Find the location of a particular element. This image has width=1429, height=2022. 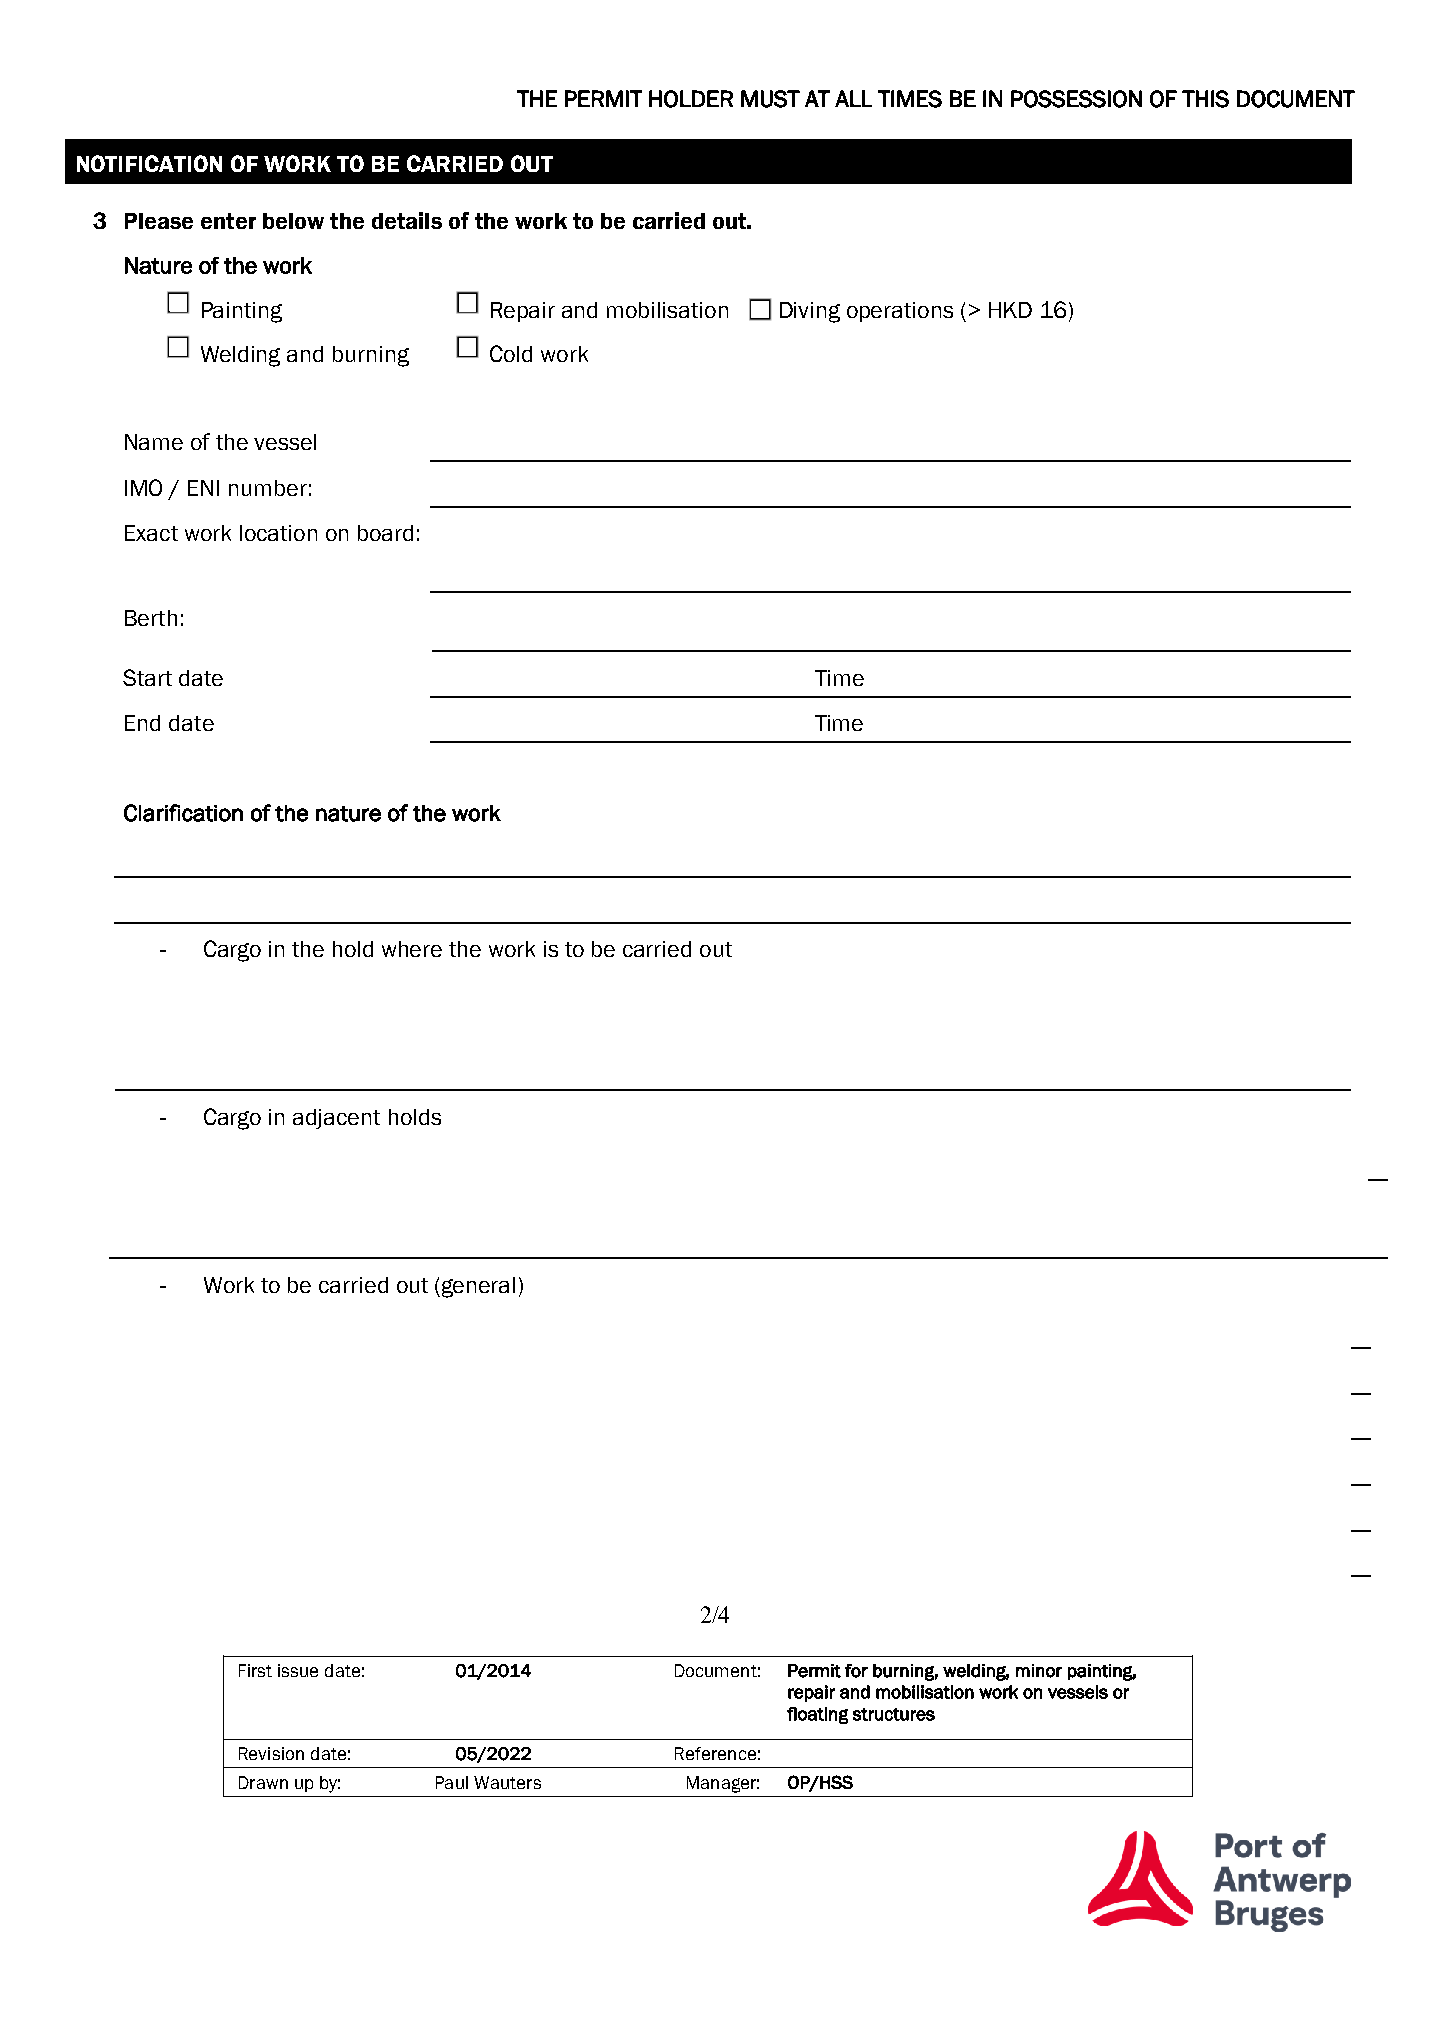

Reference is located at coordinates (715, 1753).
